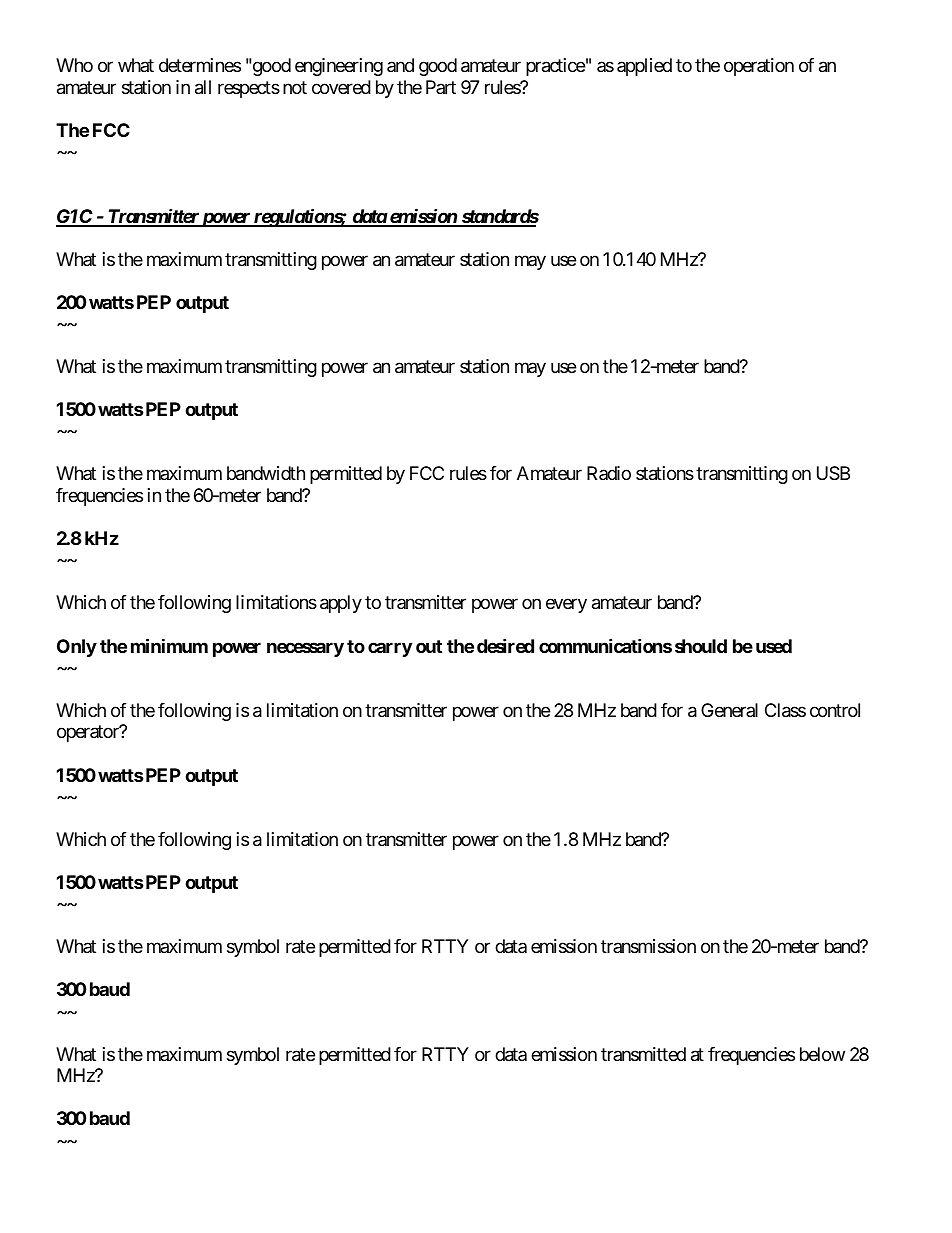 Image resolution: width=952 pixels, height=1233 pixels. What do you see at coordinates (701, 646) in the screenshot?
I see `should` at bounding box center [701, 646].
